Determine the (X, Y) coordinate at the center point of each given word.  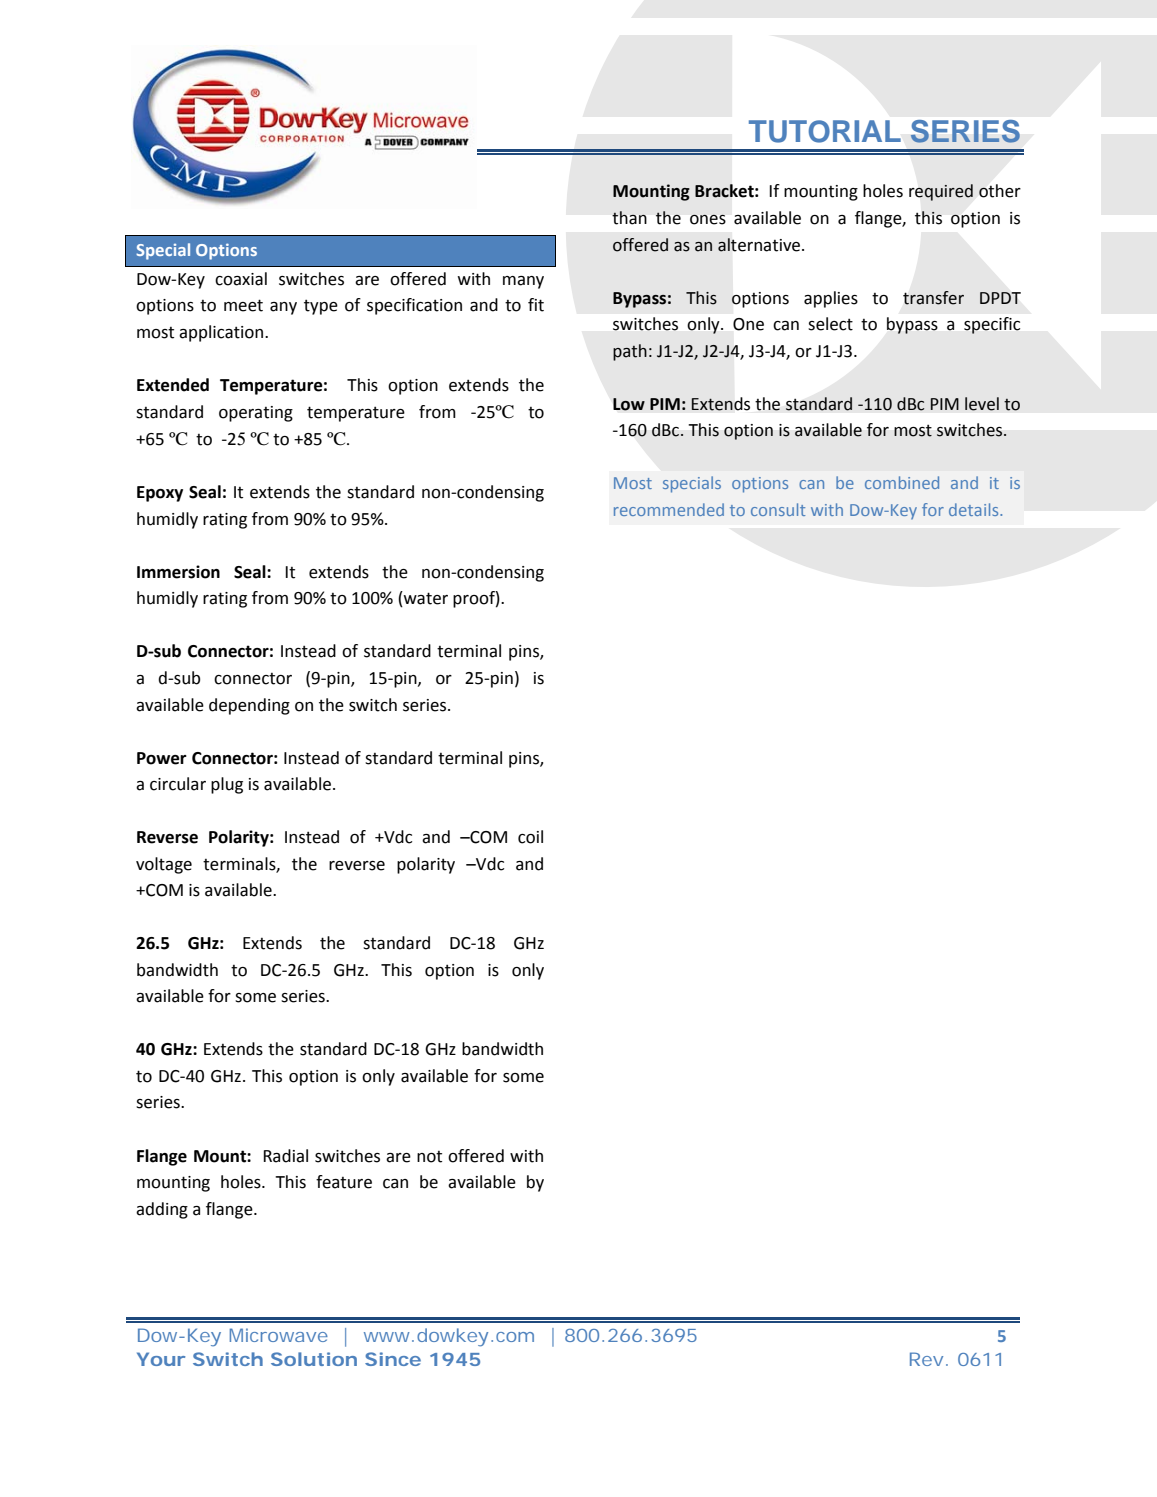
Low (629, 404)
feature (344, 1182)
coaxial (241, 279)
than (629, 218)
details (975, 509)
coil (530, 837)
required (941, 192)
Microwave (279, 1335)
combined (902, 482)
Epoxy (160, 494)
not (429, 1157)
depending (249, 706)
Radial (285, 1156)
